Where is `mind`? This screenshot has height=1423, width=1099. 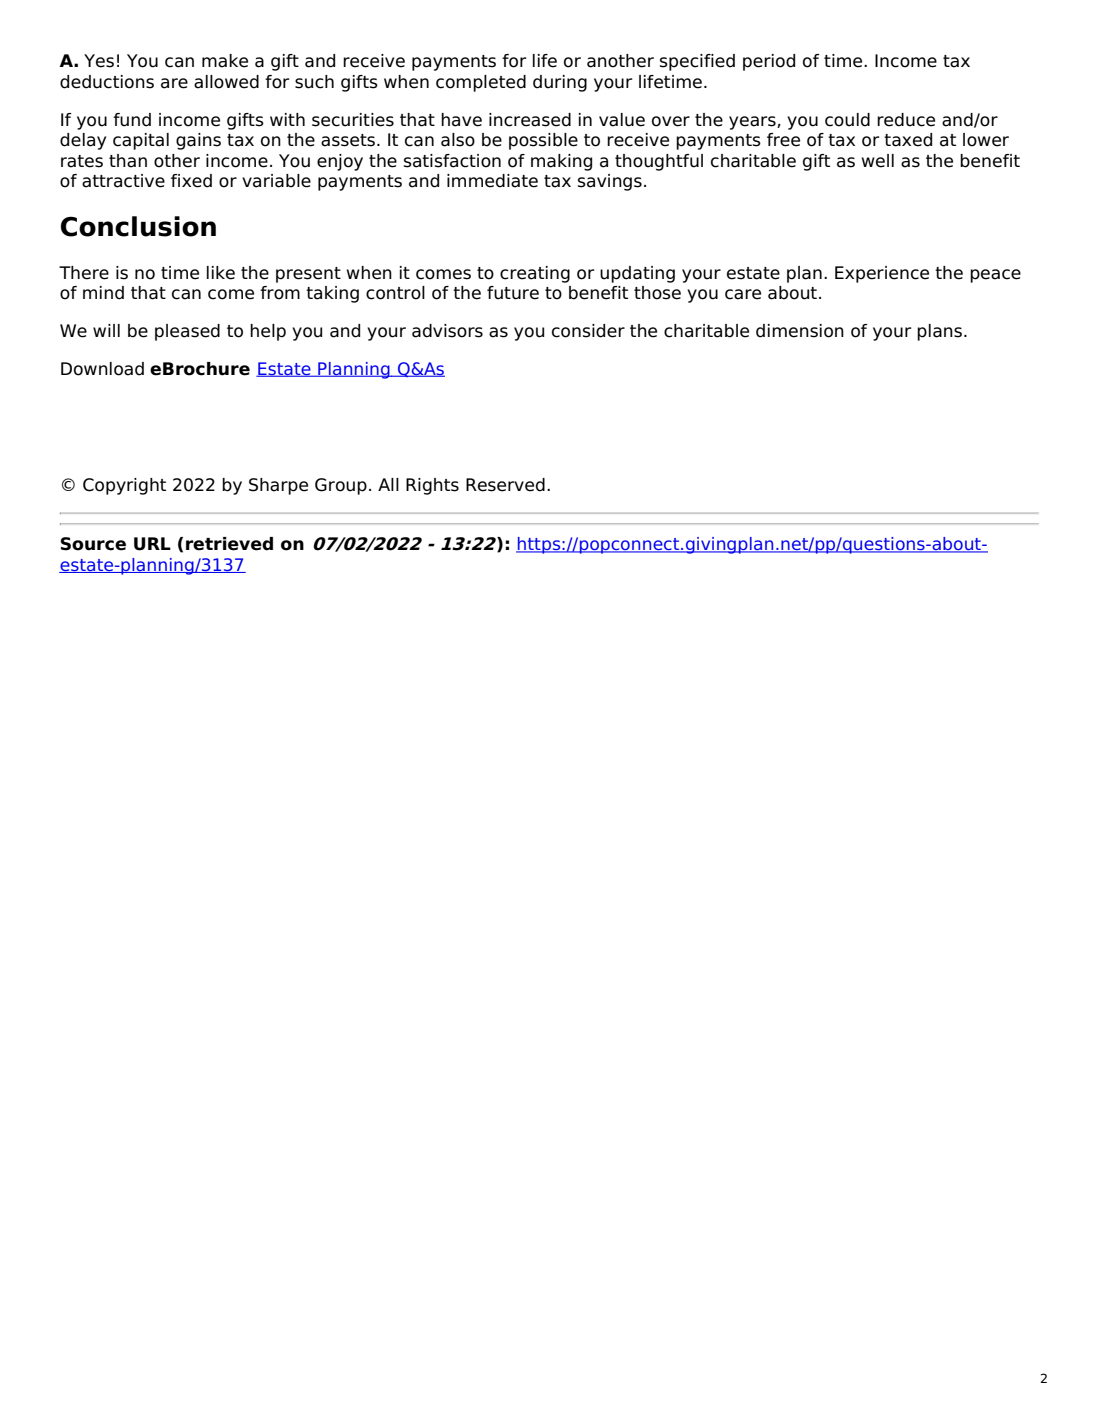 mind is located at coordinates (103, 293).
